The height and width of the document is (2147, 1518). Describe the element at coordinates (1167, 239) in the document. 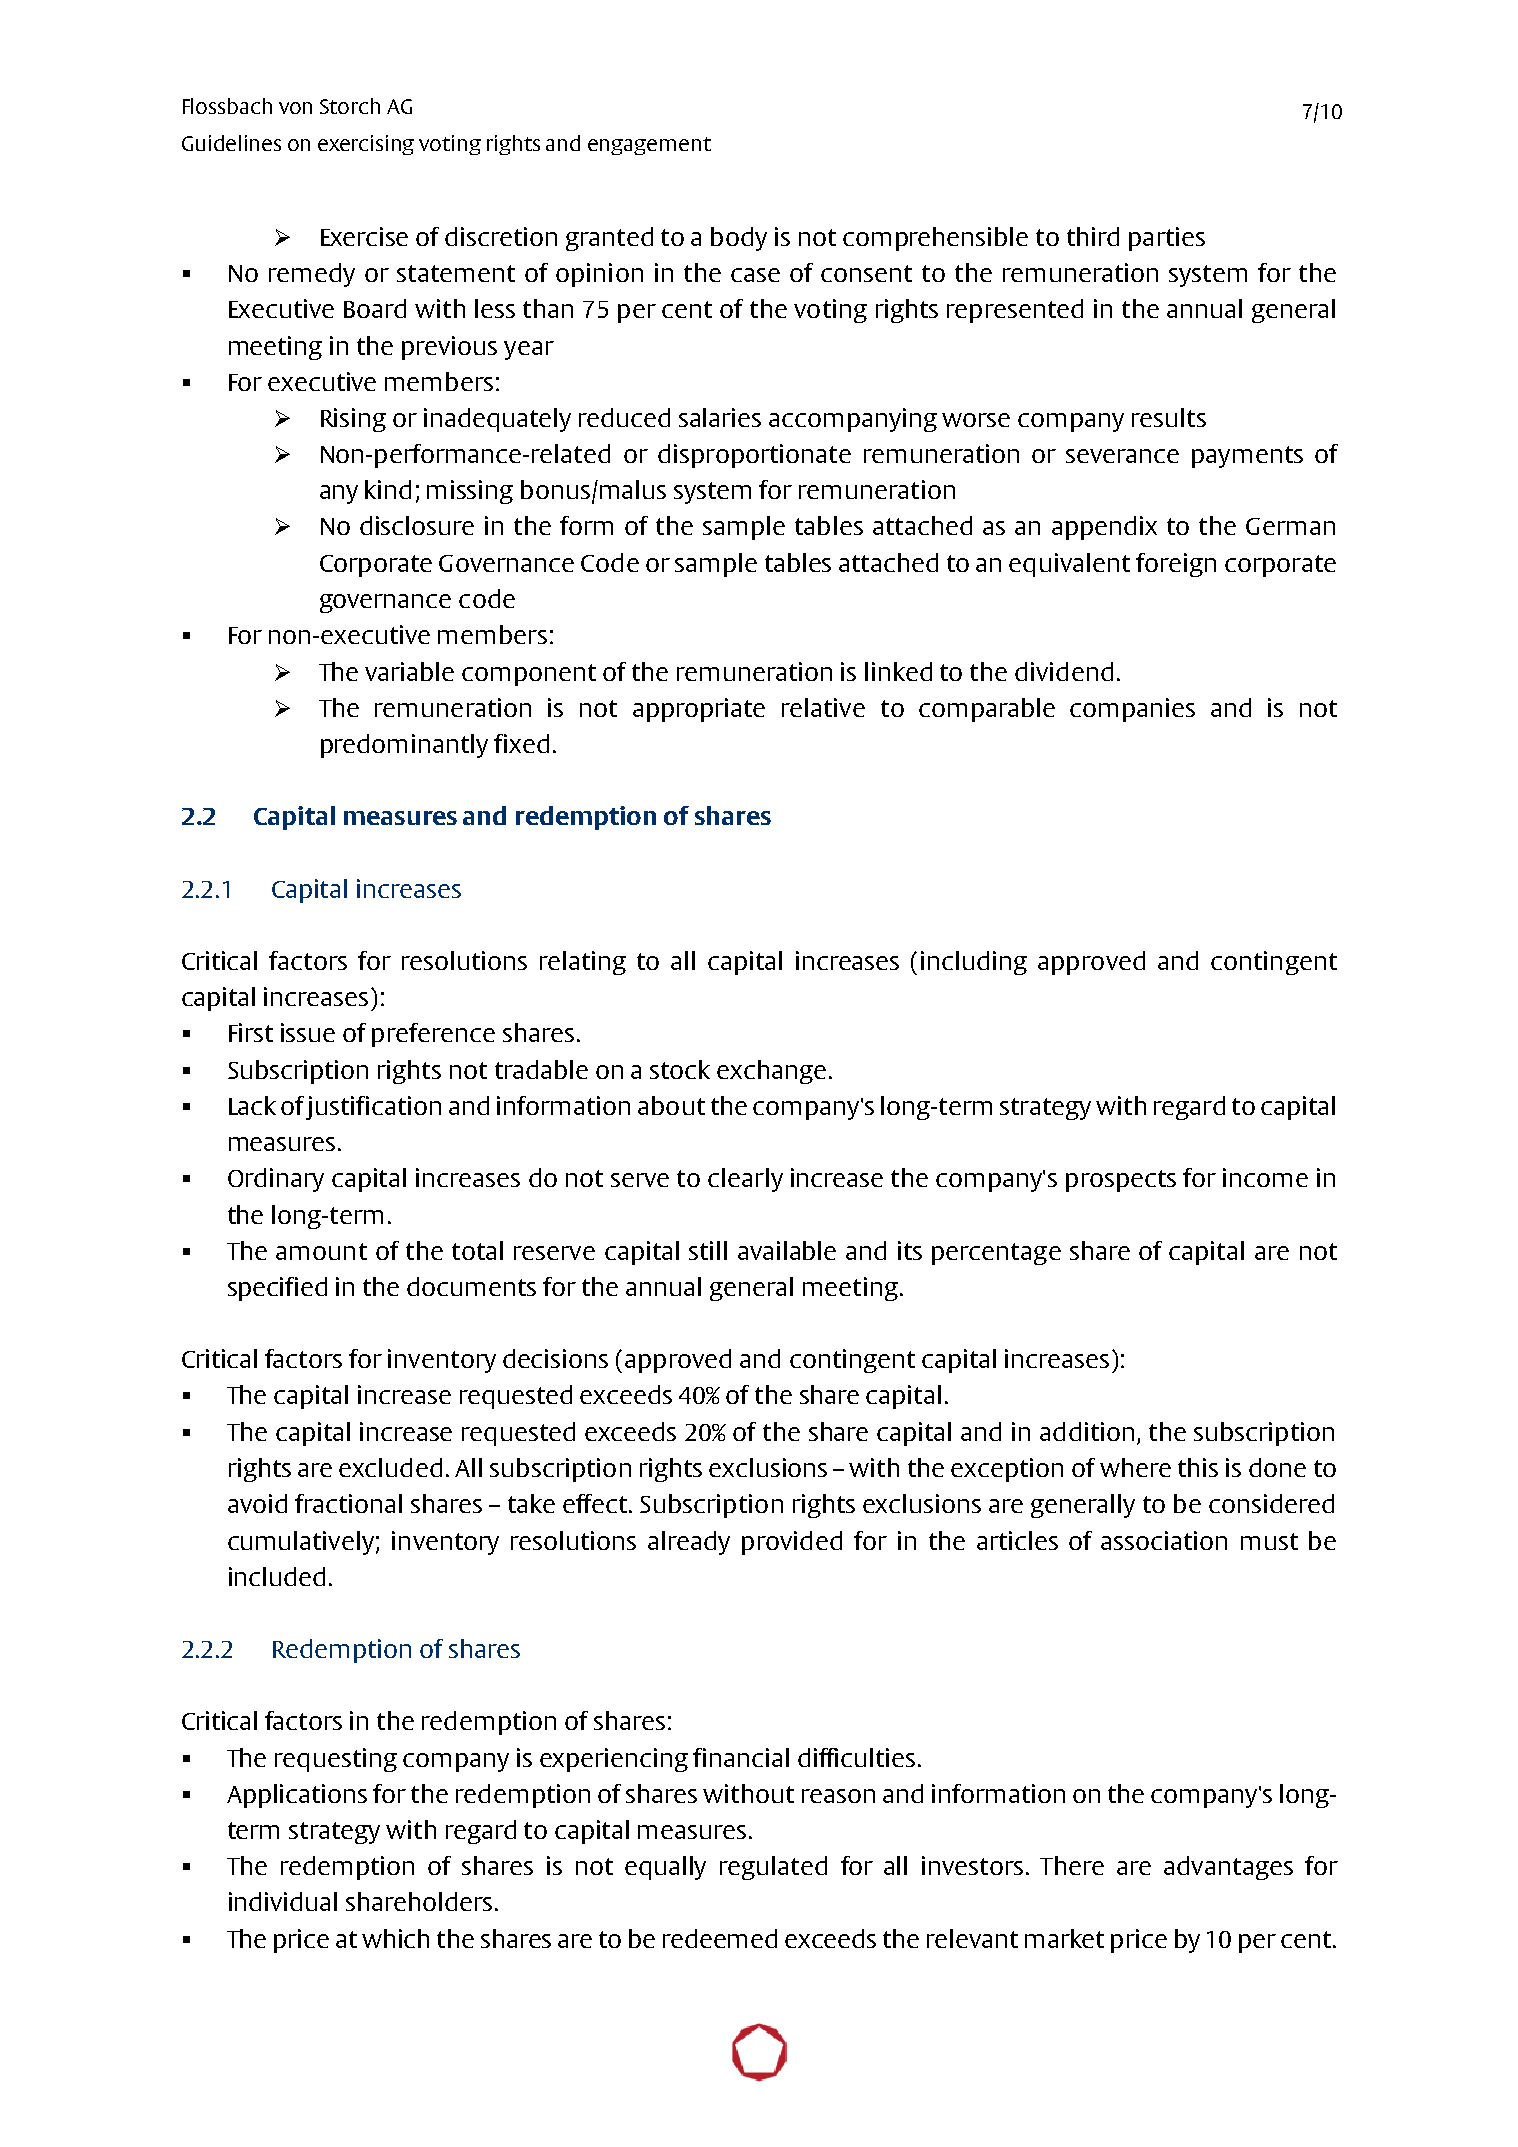

I see `parties` at that location.
